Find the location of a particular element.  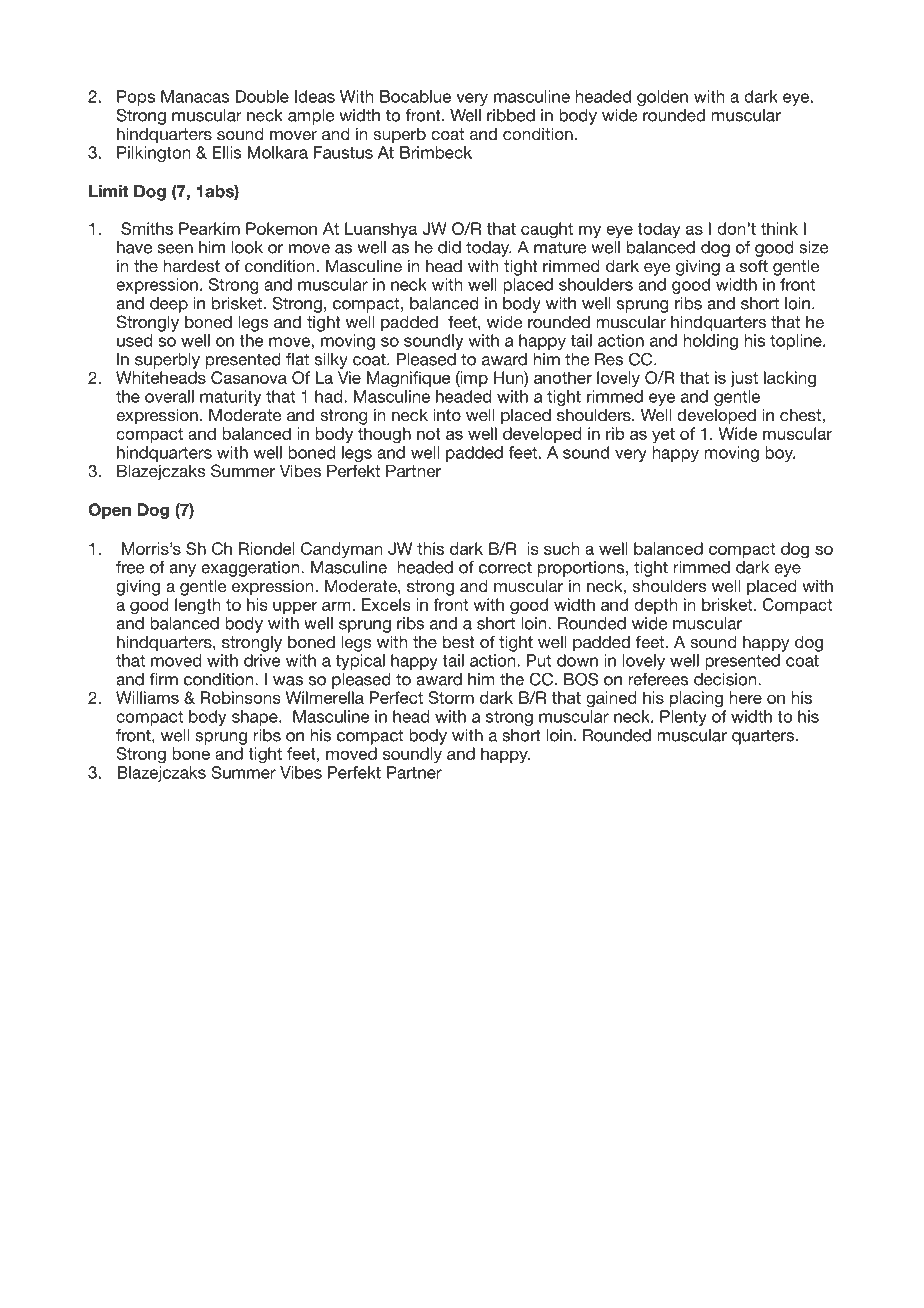

ribbed is located at coordinates (511, 115).
